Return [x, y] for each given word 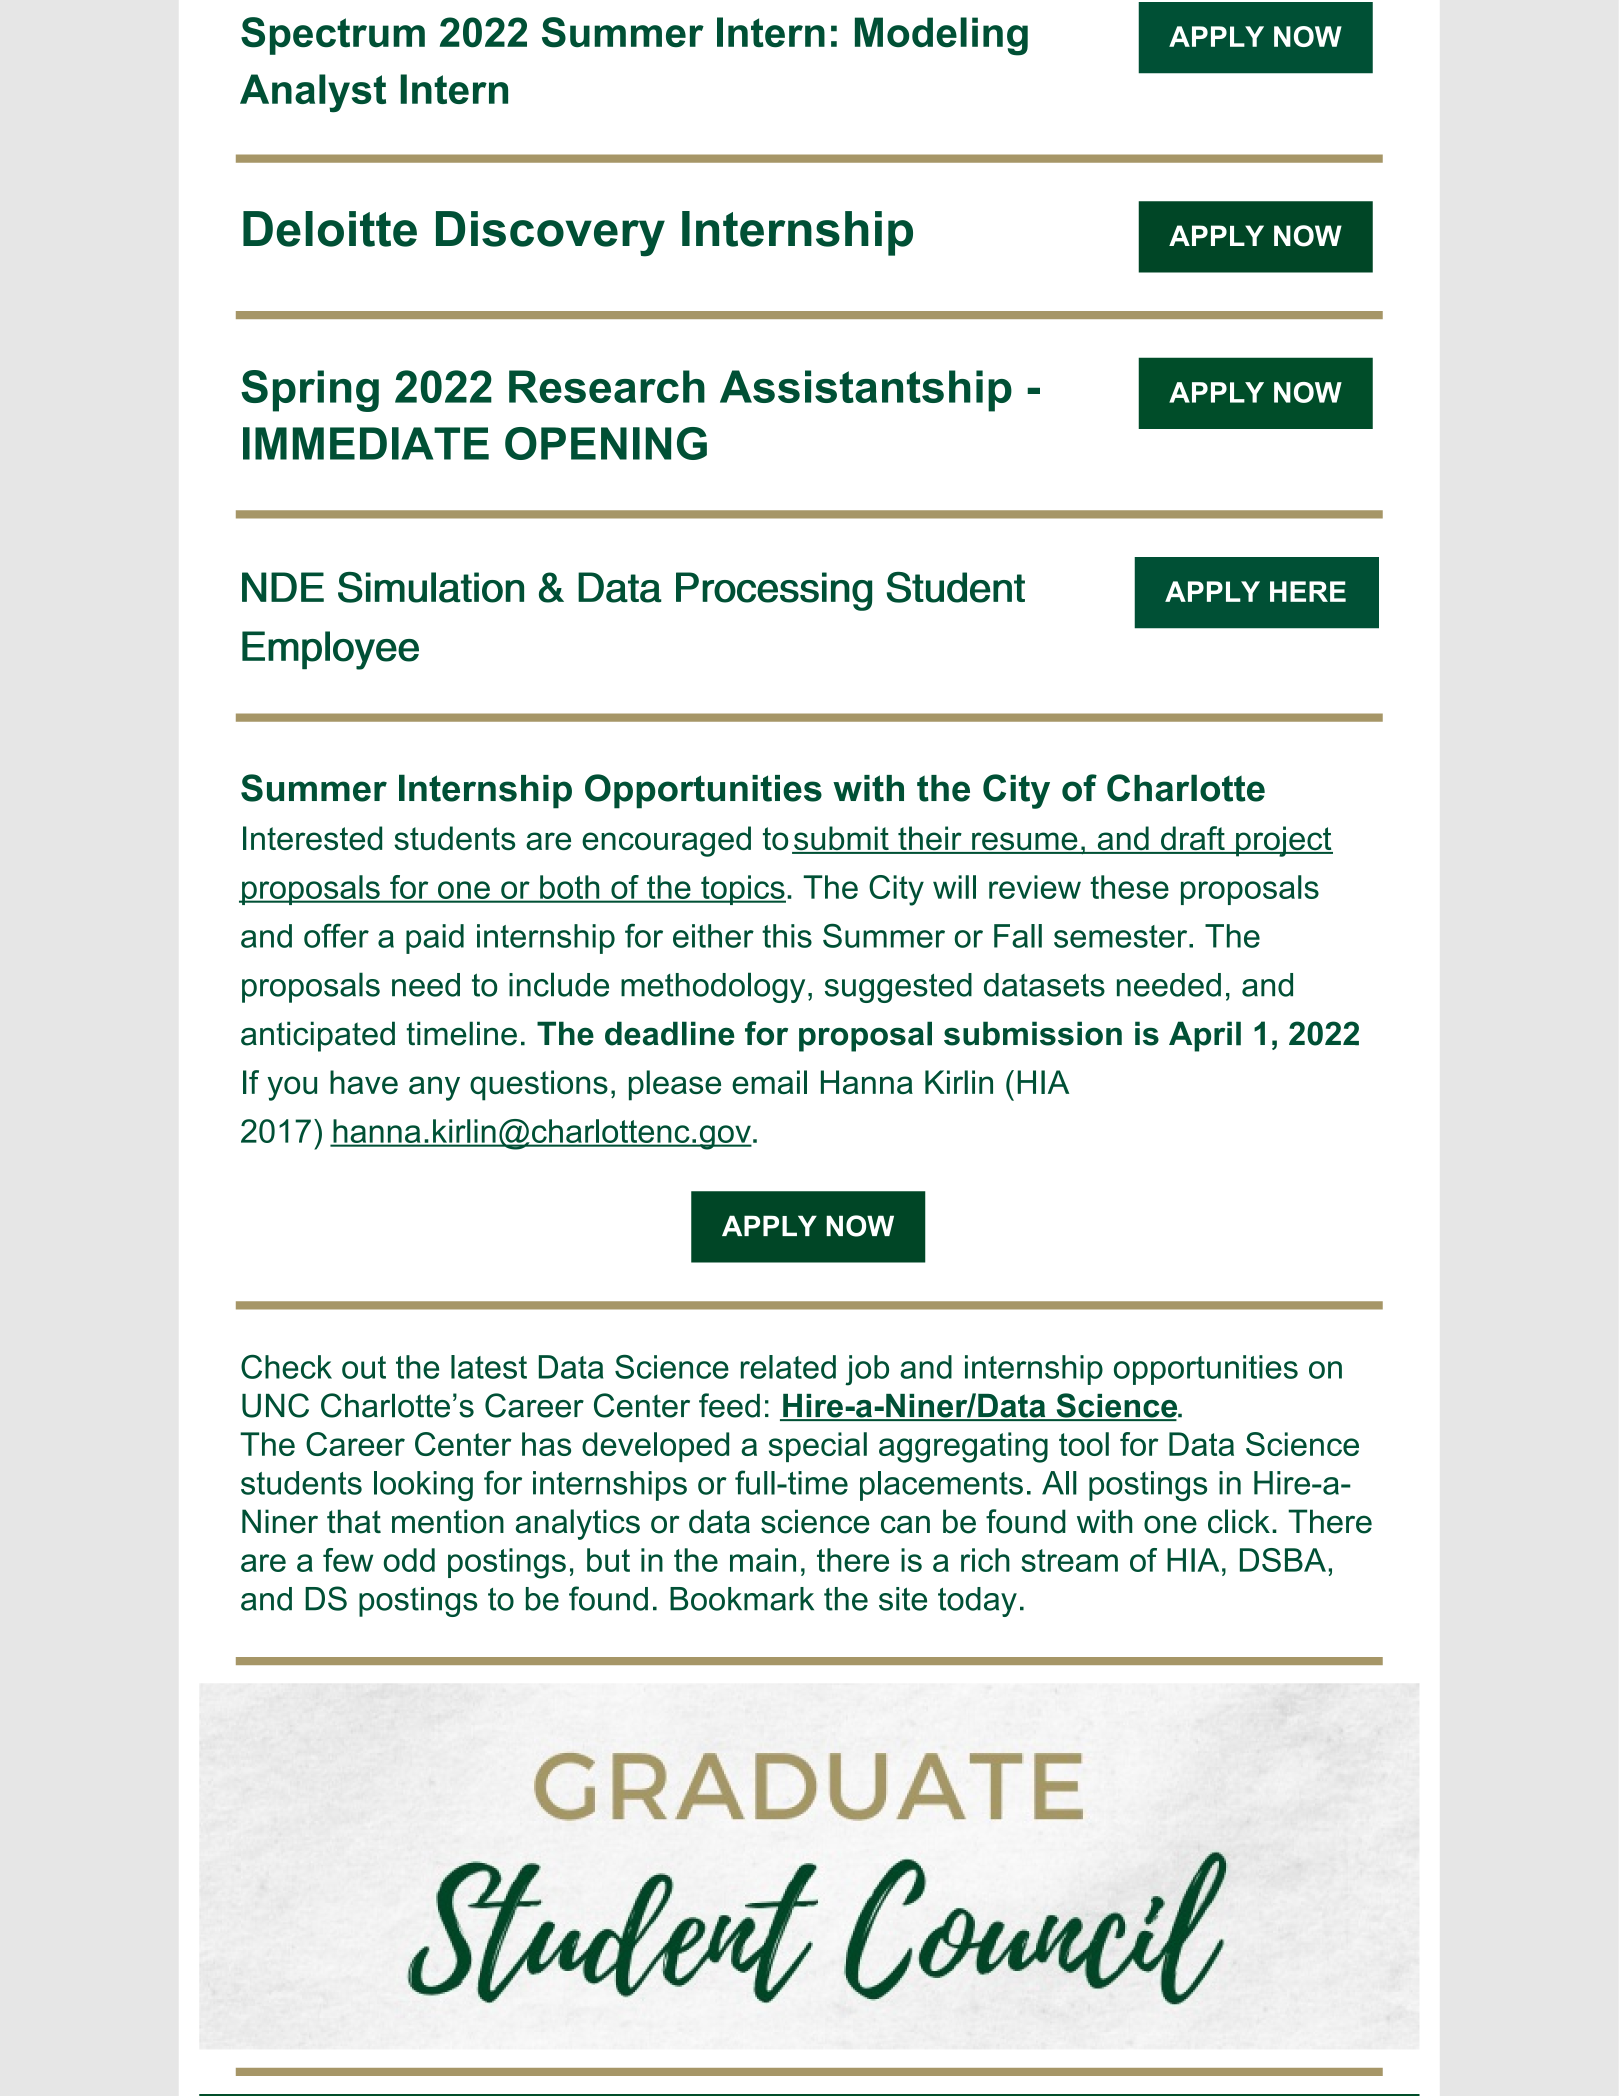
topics [742, 890]
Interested [312, 838]
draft [1193, 839]
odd [409, 1560]
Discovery [550, 234]
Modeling [941, 36]
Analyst [313, 93]
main [763, 1560]
